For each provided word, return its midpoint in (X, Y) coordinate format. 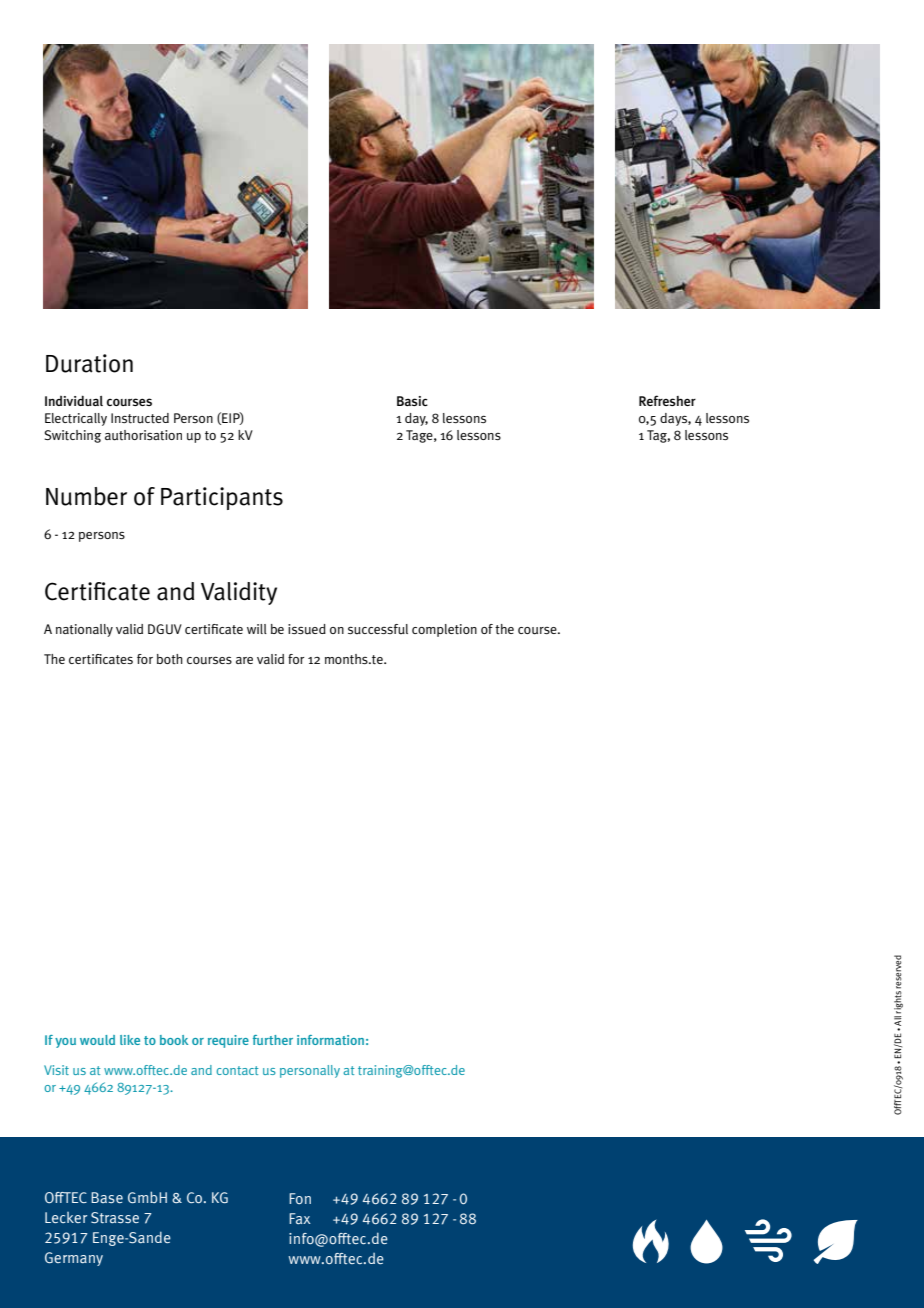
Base (107, 1197)
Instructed (140, 418)
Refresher (667, 400)
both (170, 659)
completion (444, 630)
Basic (412, 401)
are (244, 660)
